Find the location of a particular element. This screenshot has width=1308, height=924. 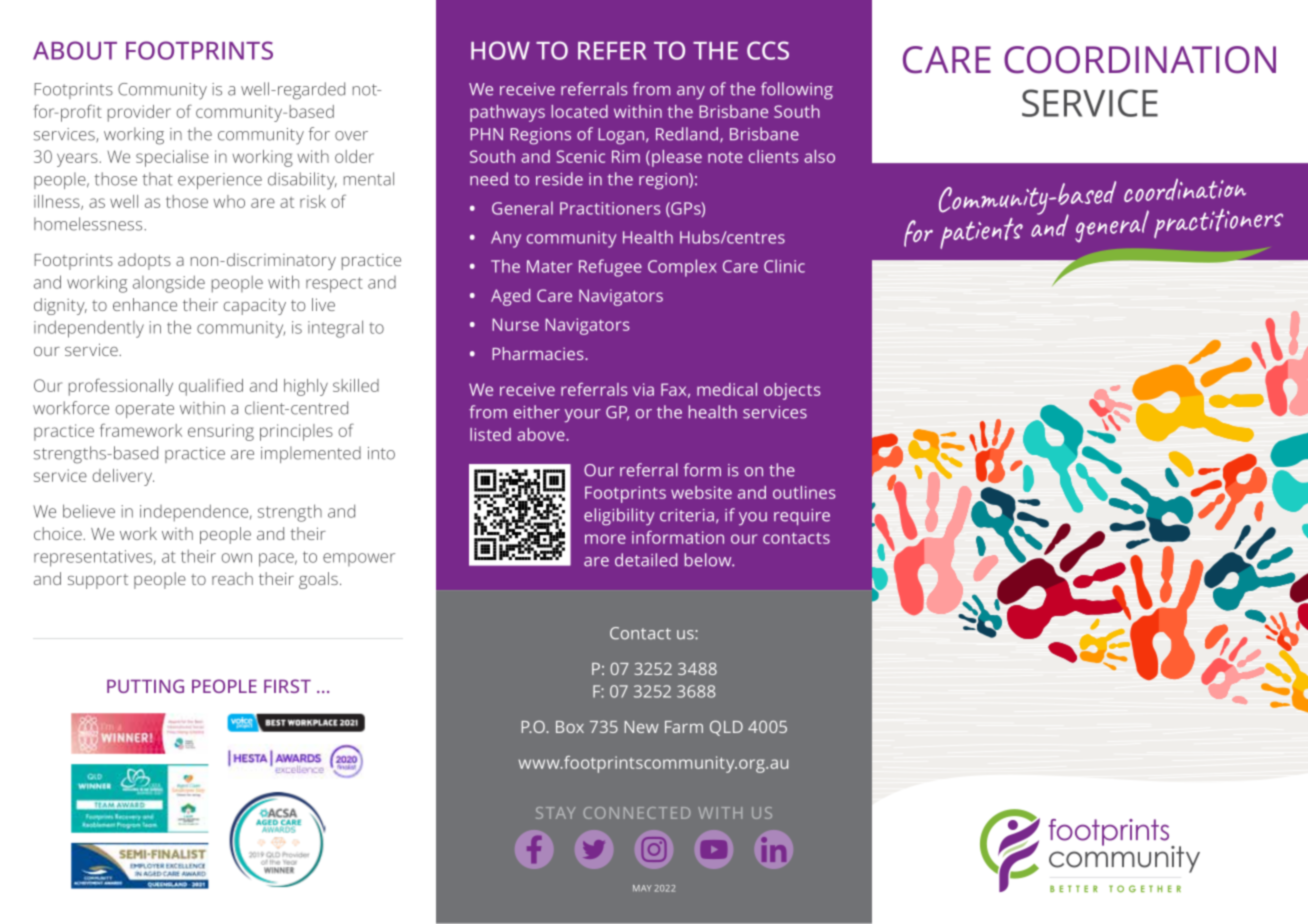

CCS is located at coordinates (768, 50).
